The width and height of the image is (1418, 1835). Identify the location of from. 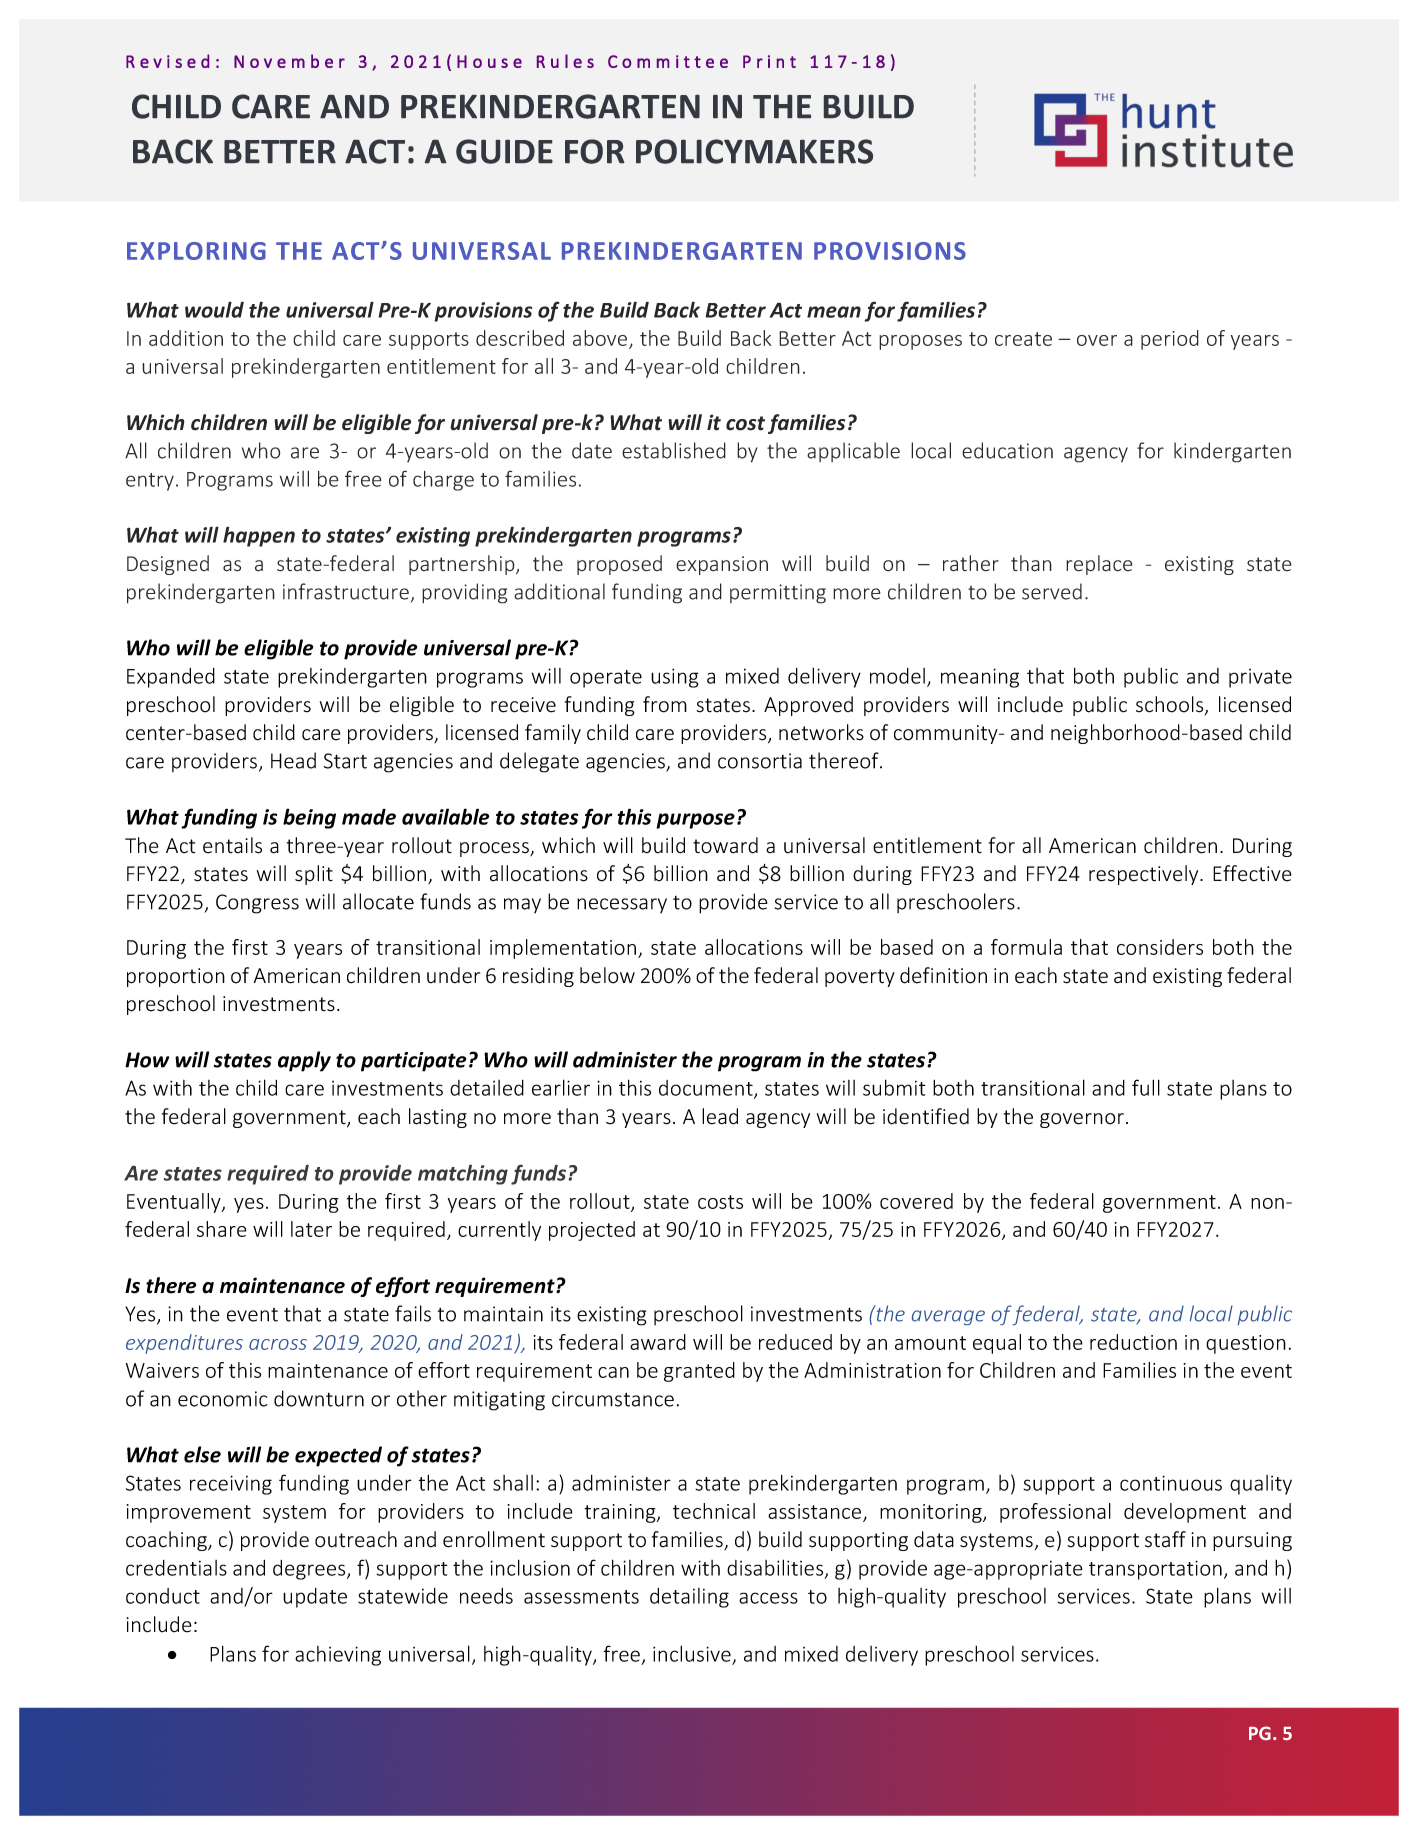
(665, 704).
